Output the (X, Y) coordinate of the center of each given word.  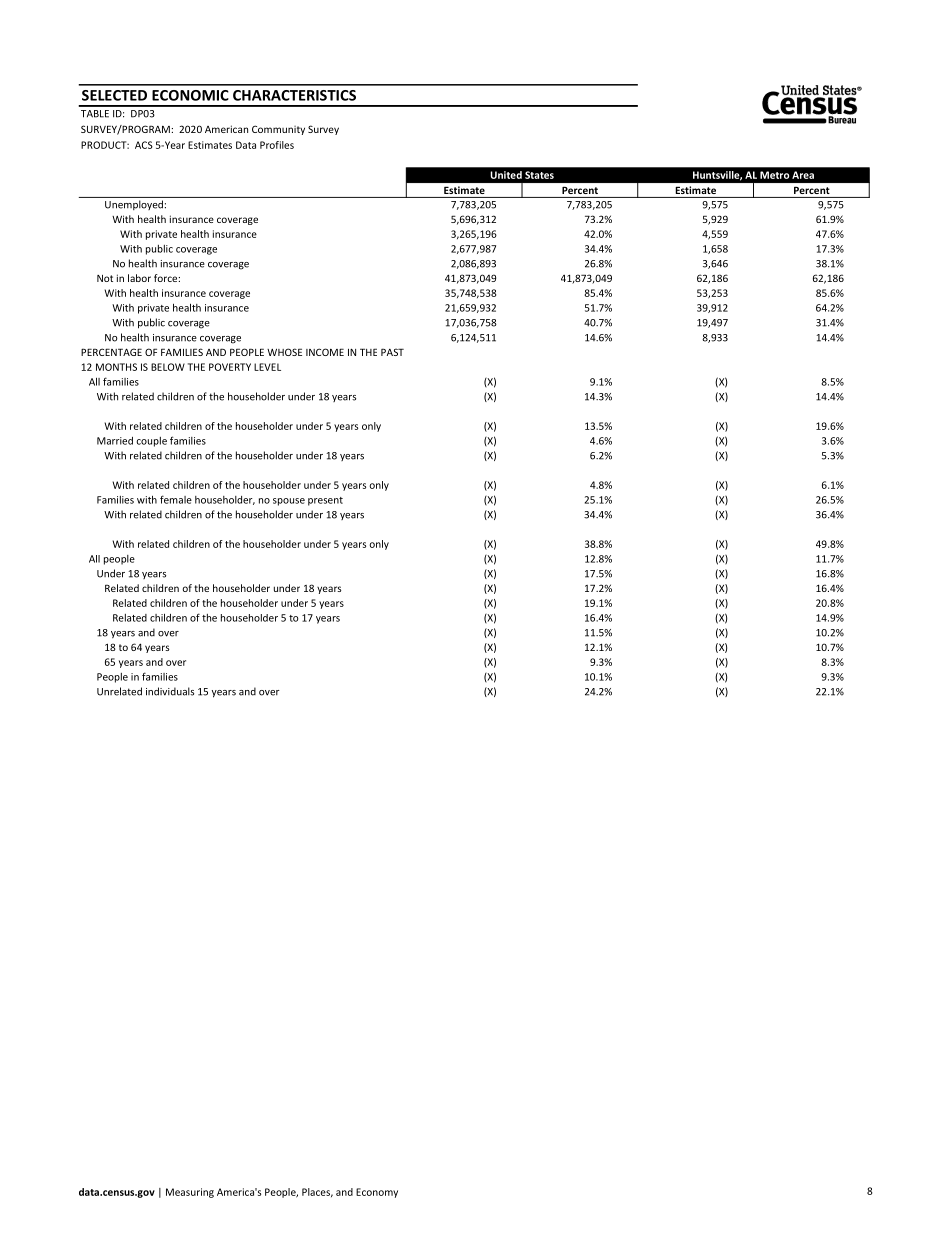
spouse (289, 502)
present (325, 501)
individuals (170, 691)
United (506, 175)
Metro (774, 175)
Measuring (190, 1193)
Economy (377, 1193)
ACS (144, 145)
